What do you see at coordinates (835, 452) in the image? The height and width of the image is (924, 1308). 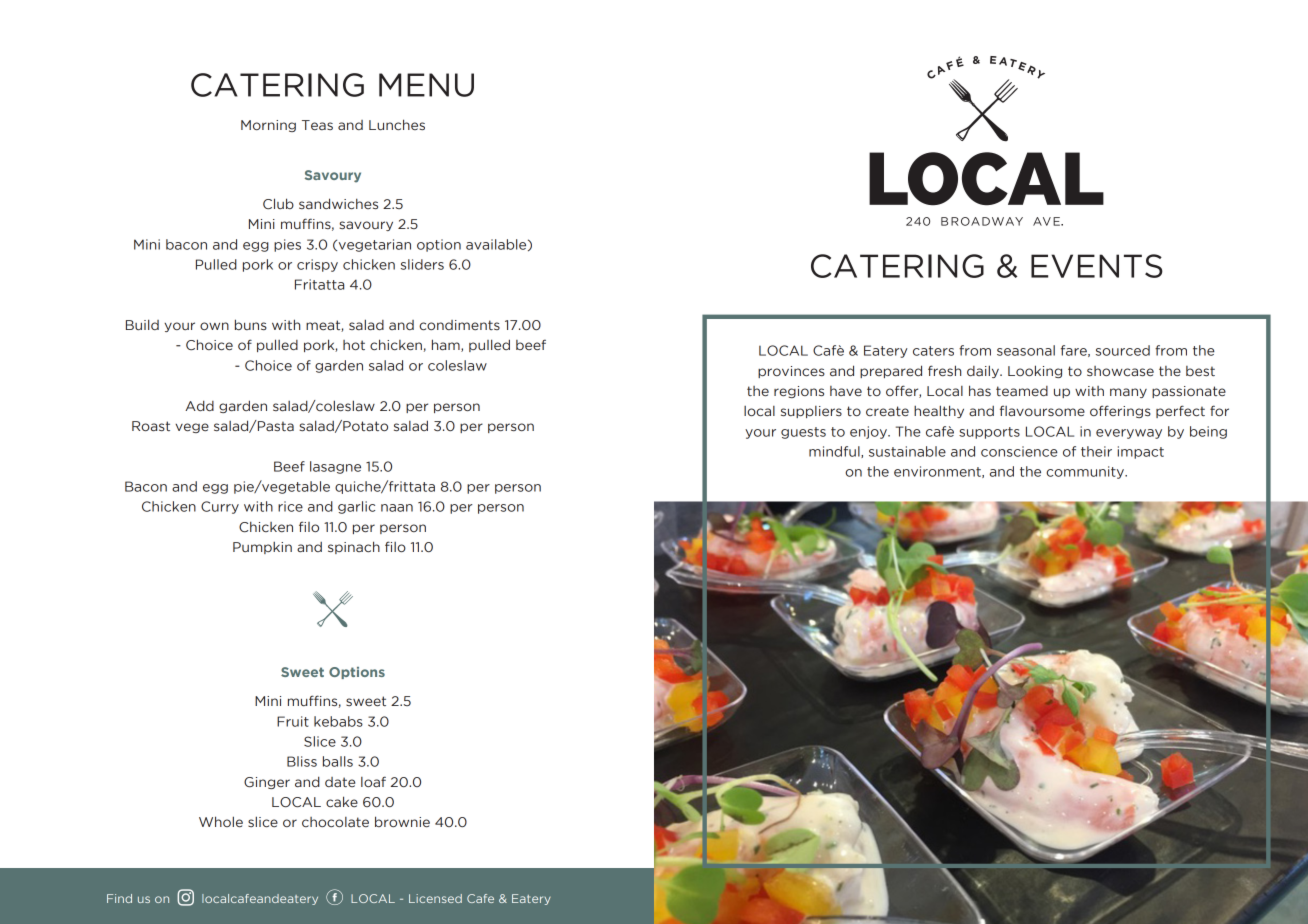 I see `mindful` at bounding box center [835, 452].
